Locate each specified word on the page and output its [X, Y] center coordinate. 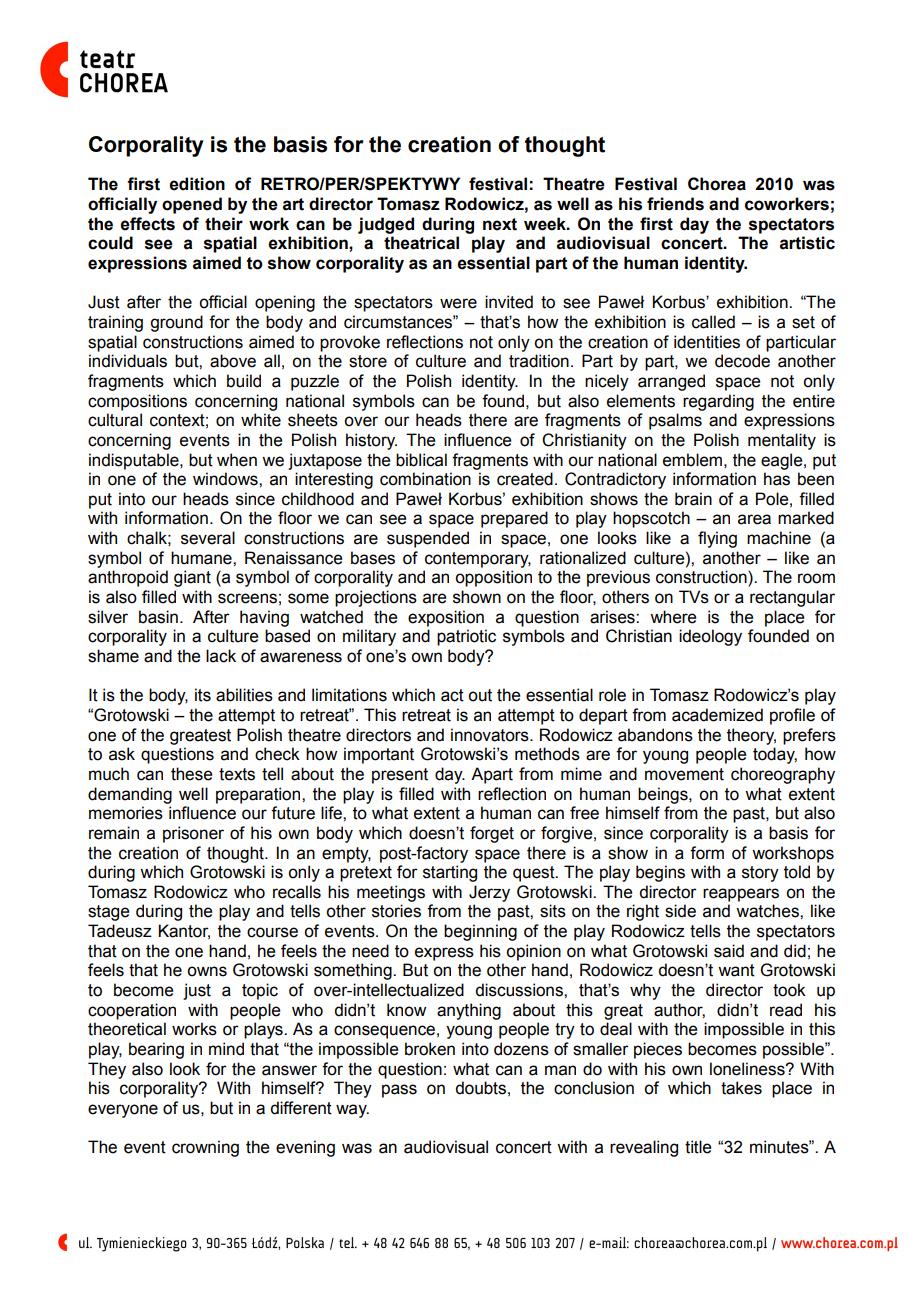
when [237, 460]
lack [221, 656]
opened [192, 205]
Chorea [717, 184]
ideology [710, 637]
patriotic [466, 637]
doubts [480, 1088]
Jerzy [489, 893]
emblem [692, 460]
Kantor [184, 932]
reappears [741, 895]
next [500, 224]
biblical [421, 460]
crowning [205, 1148]
